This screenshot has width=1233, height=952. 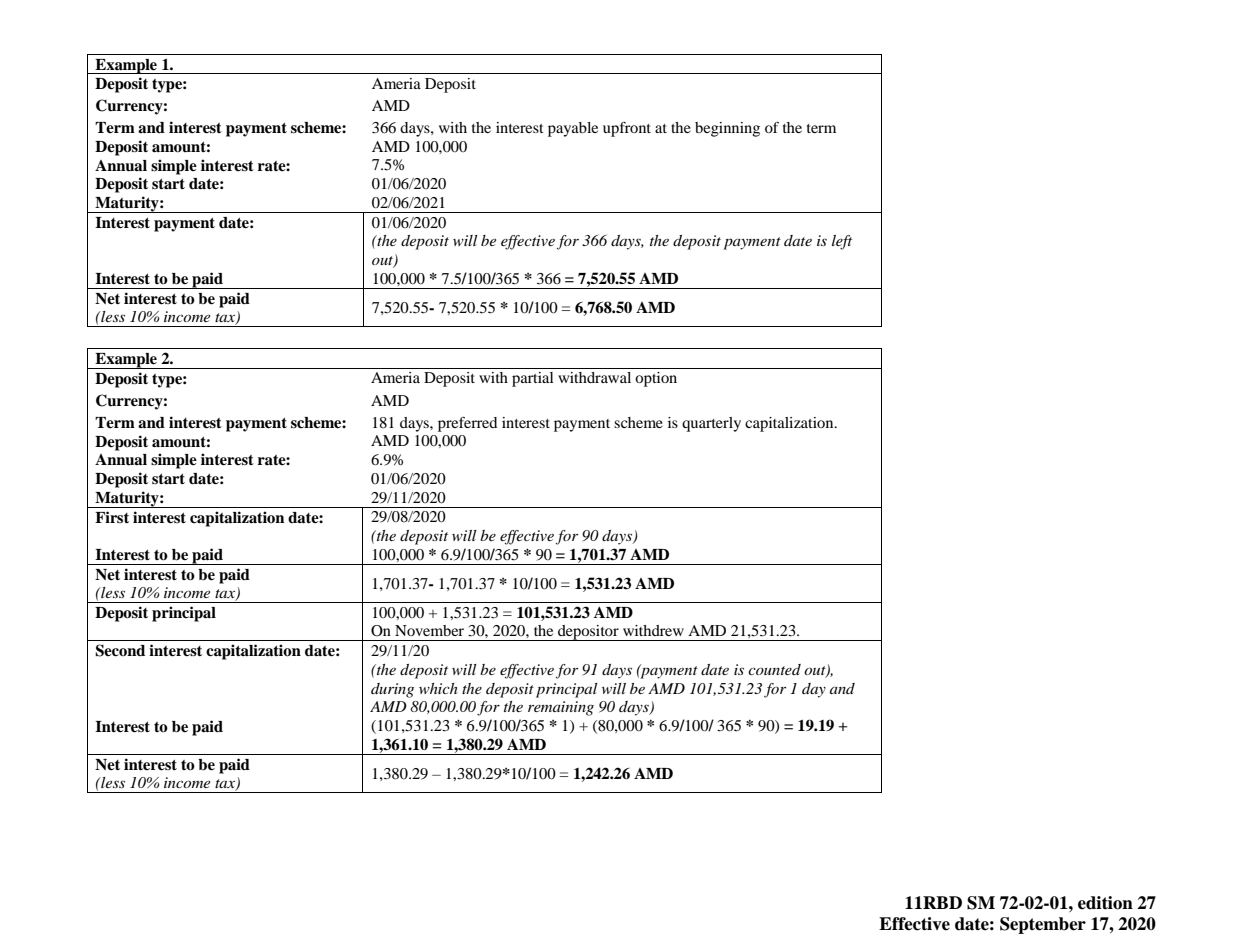 What do you see at coordinates (573, 129) in the screenshot?
I see `payable` at bounding box center [573, 129].
